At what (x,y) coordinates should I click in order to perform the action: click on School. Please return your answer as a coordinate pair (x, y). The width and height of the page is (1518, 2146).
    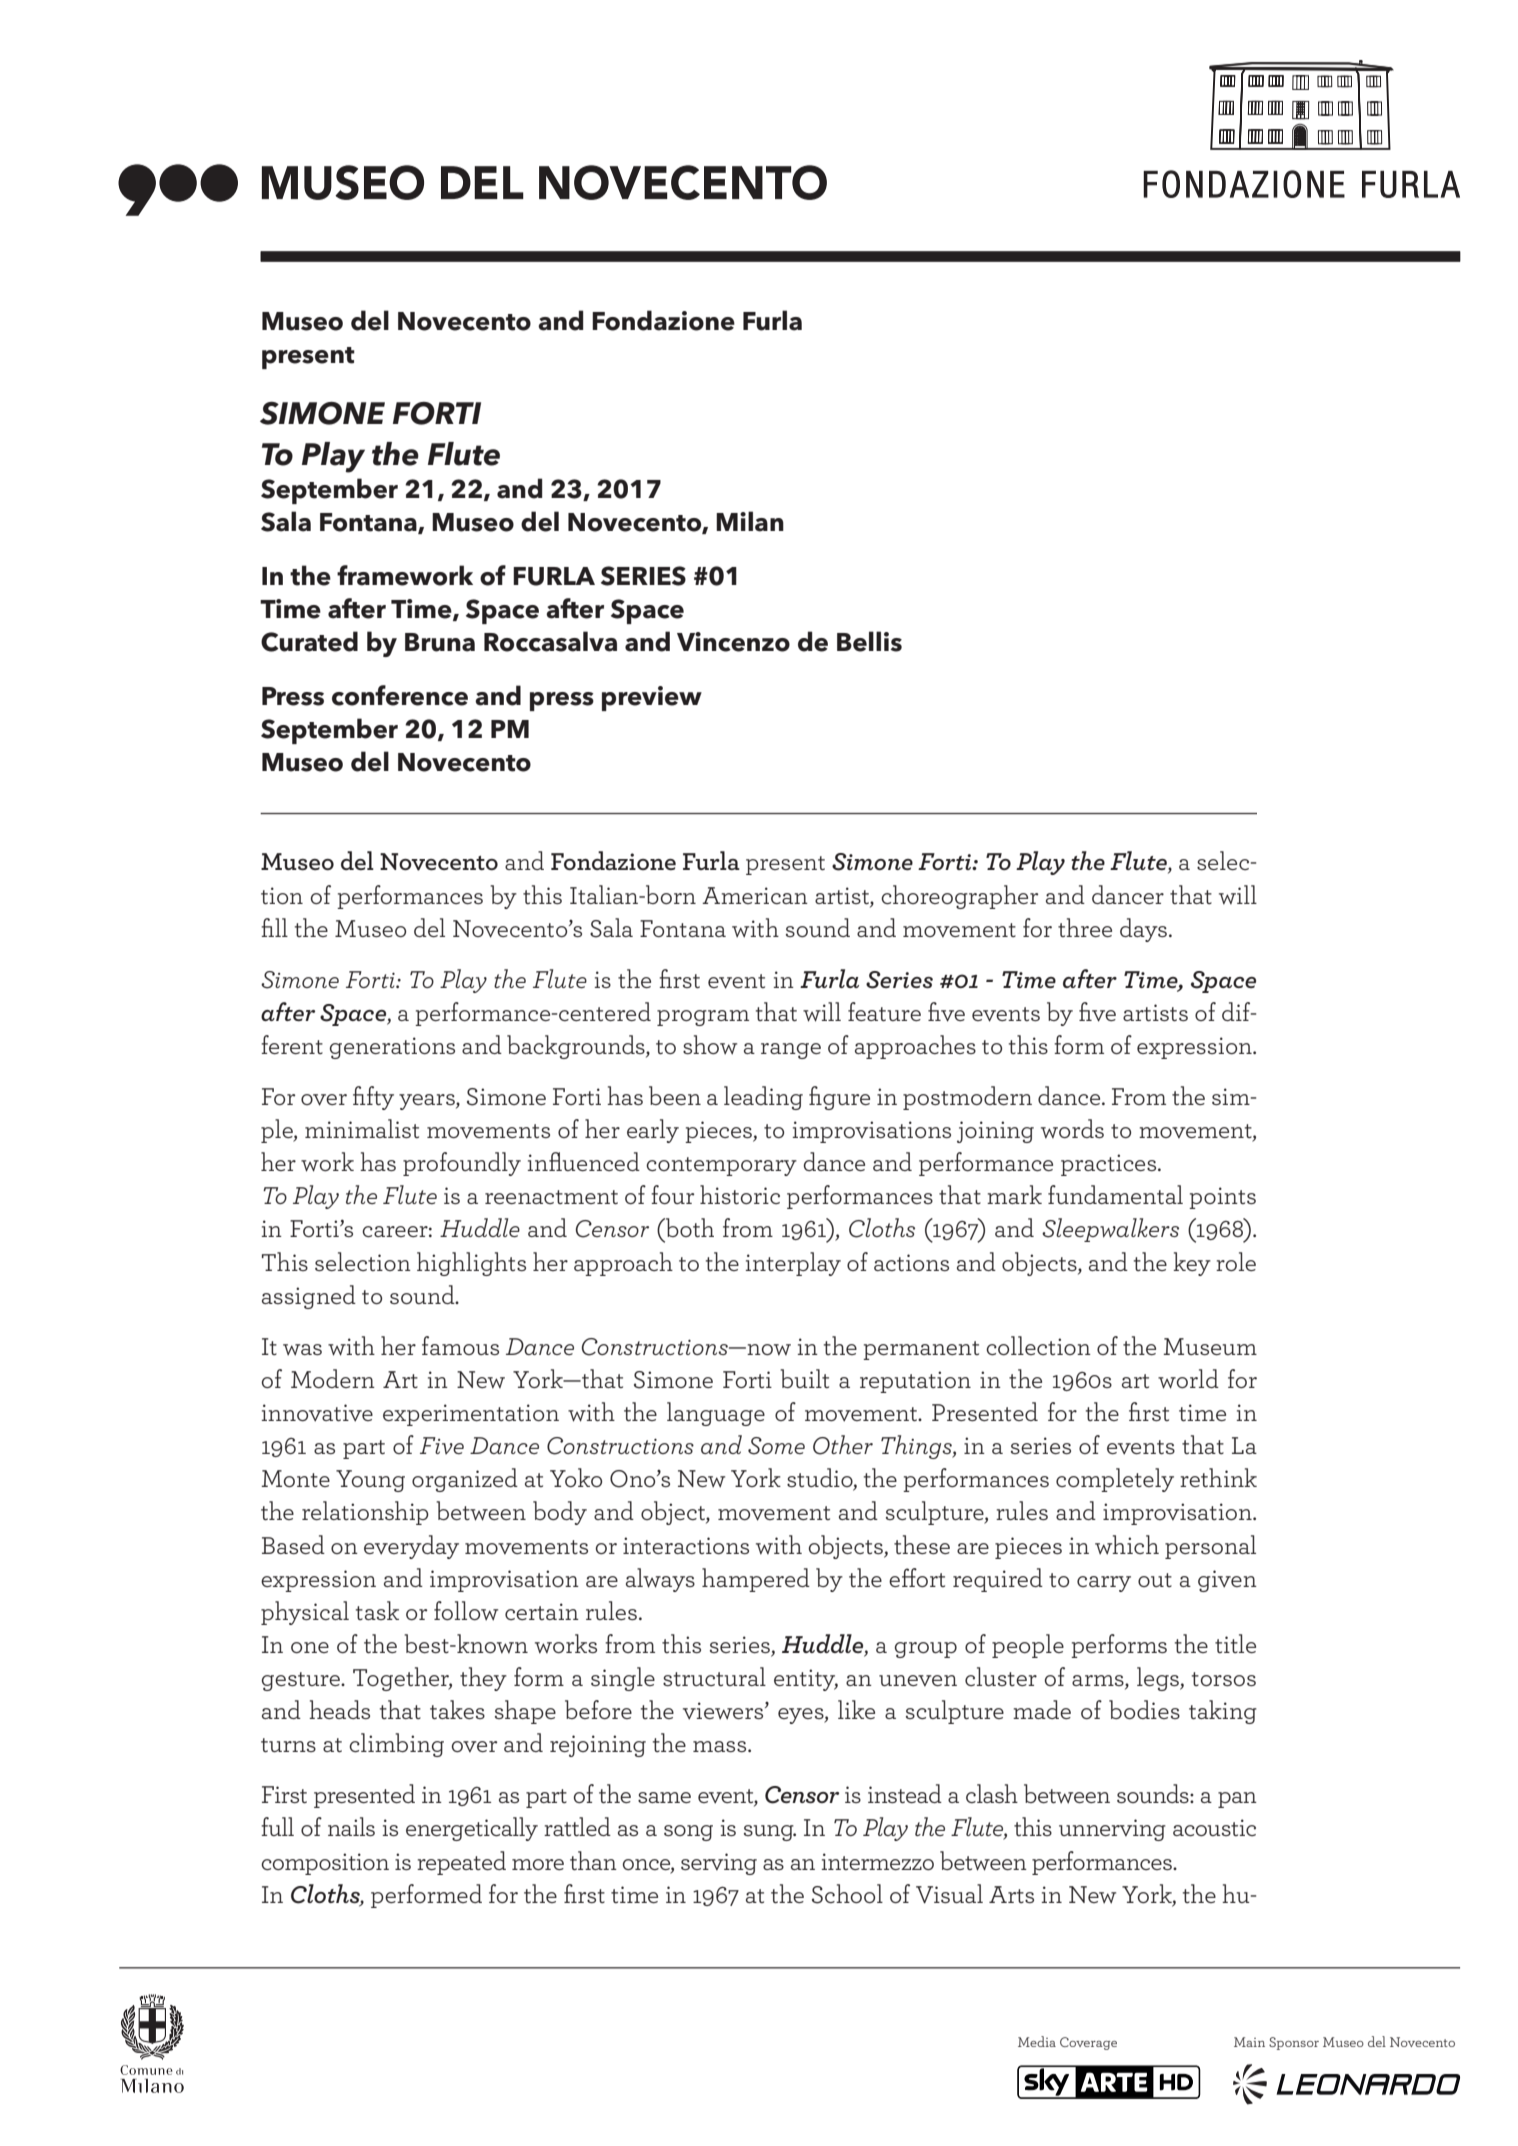
    Looking at the image, I should click on (847, 1894).
